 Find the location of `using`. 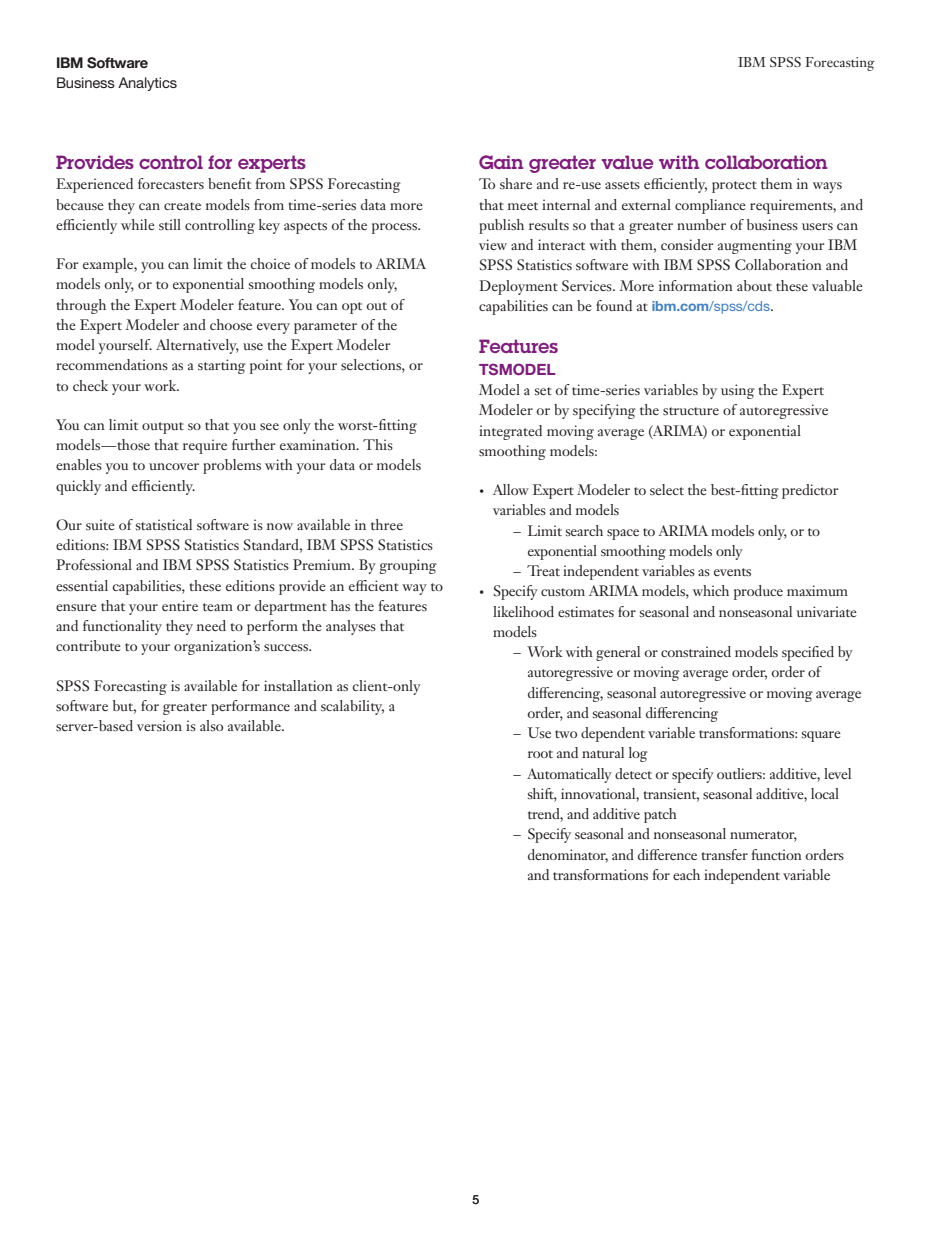

using is located at coordinates (738, 391).
